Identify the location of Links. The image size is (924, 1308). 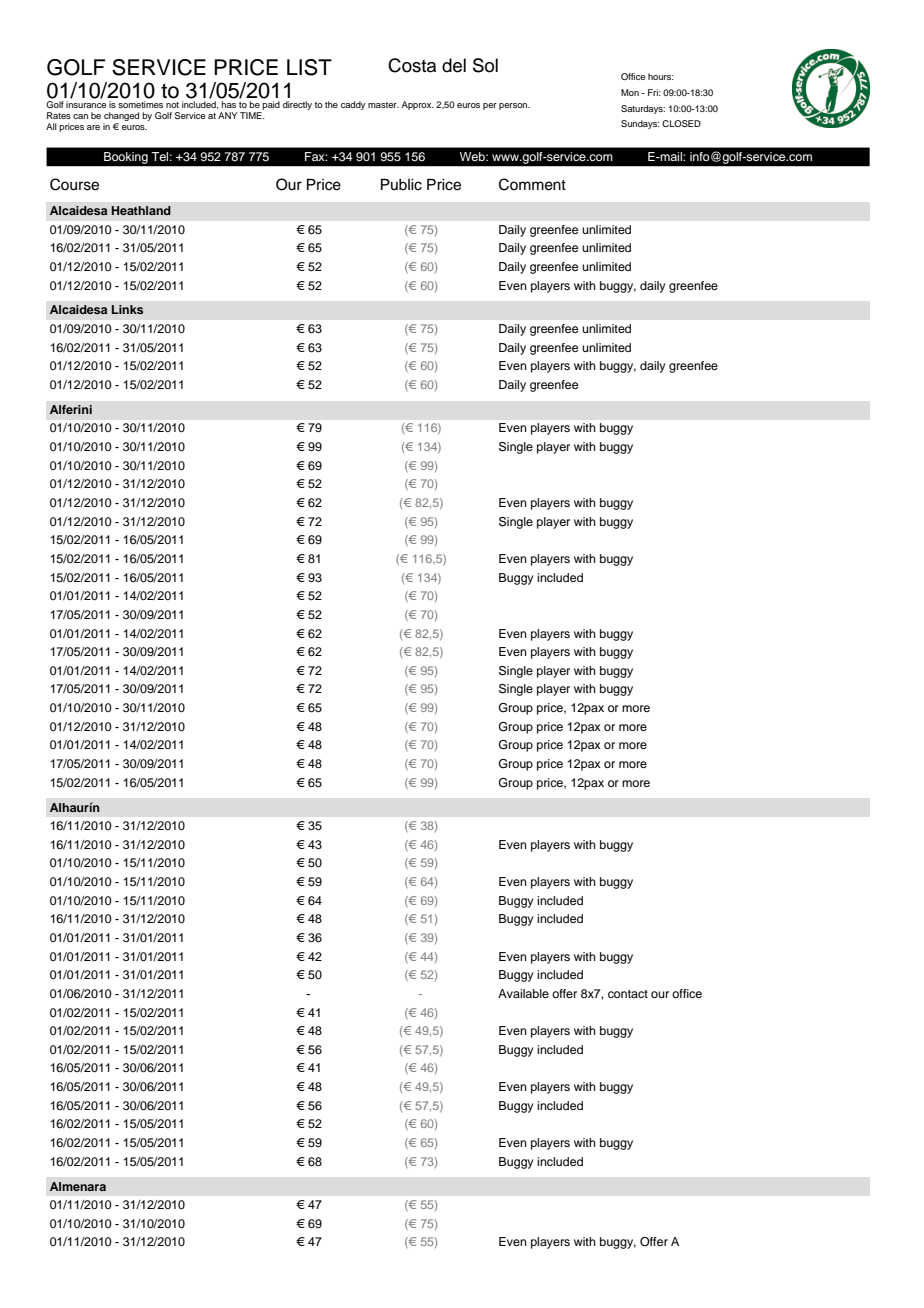
(127, 309).
